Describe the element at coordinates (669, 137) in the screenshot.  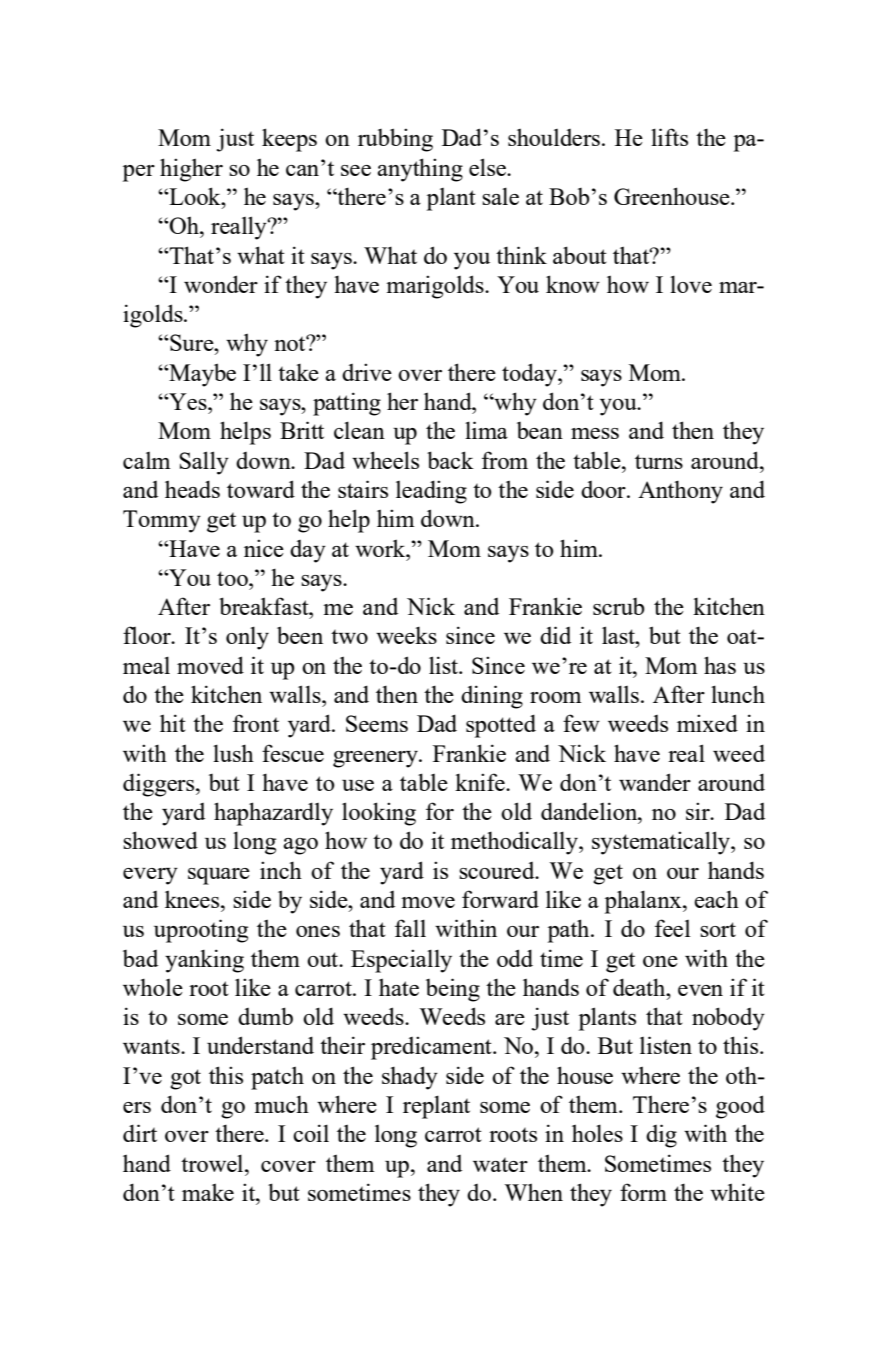
I see `lifts` at that location.
